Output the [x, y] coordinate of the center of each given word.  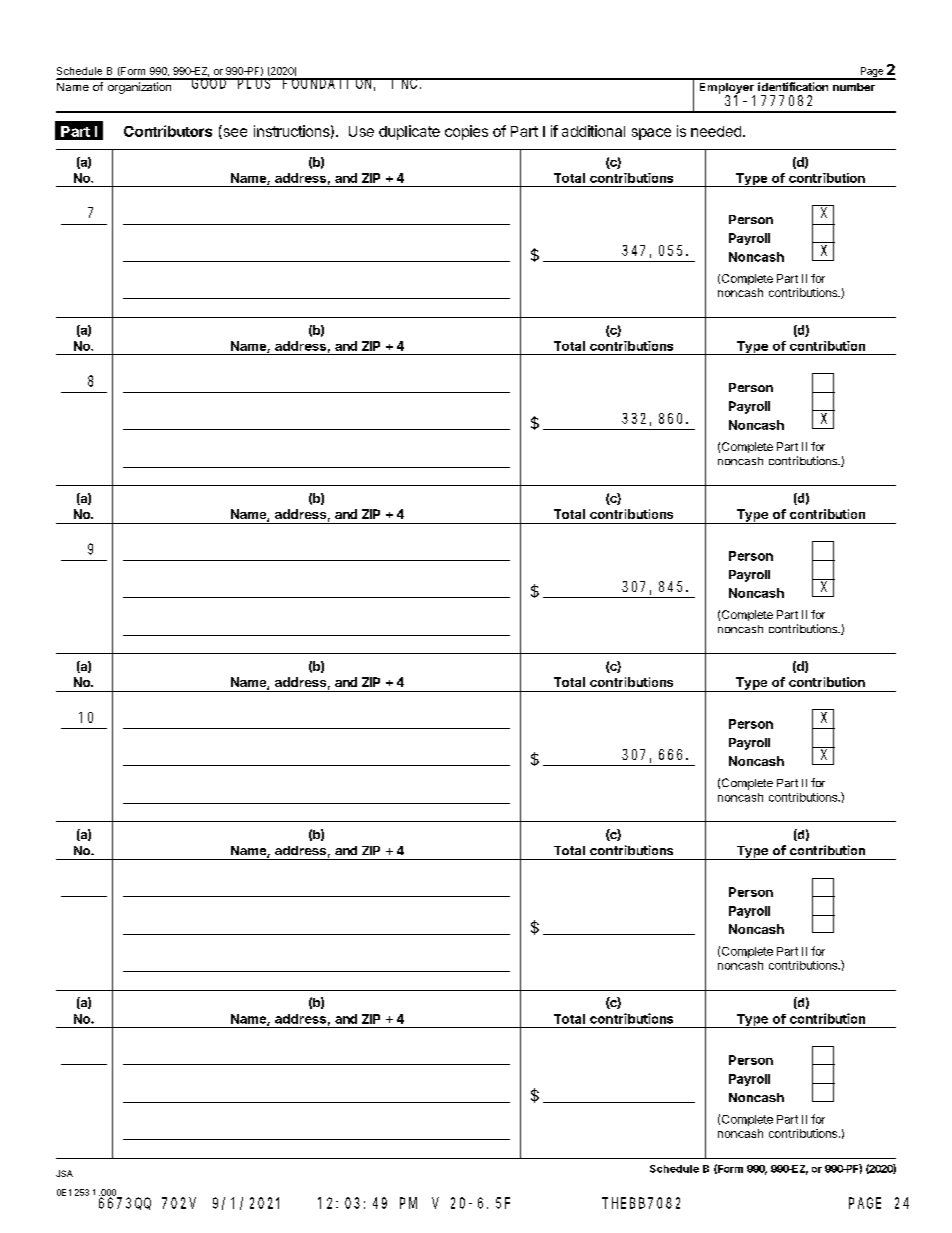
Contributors [168, 131]
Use [361, 131]
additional [593, 131]
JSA [64, 1173]
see [234, 133]
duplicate [409, 132]
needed [716, 131]
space [651, 134]
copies [466, 132]
